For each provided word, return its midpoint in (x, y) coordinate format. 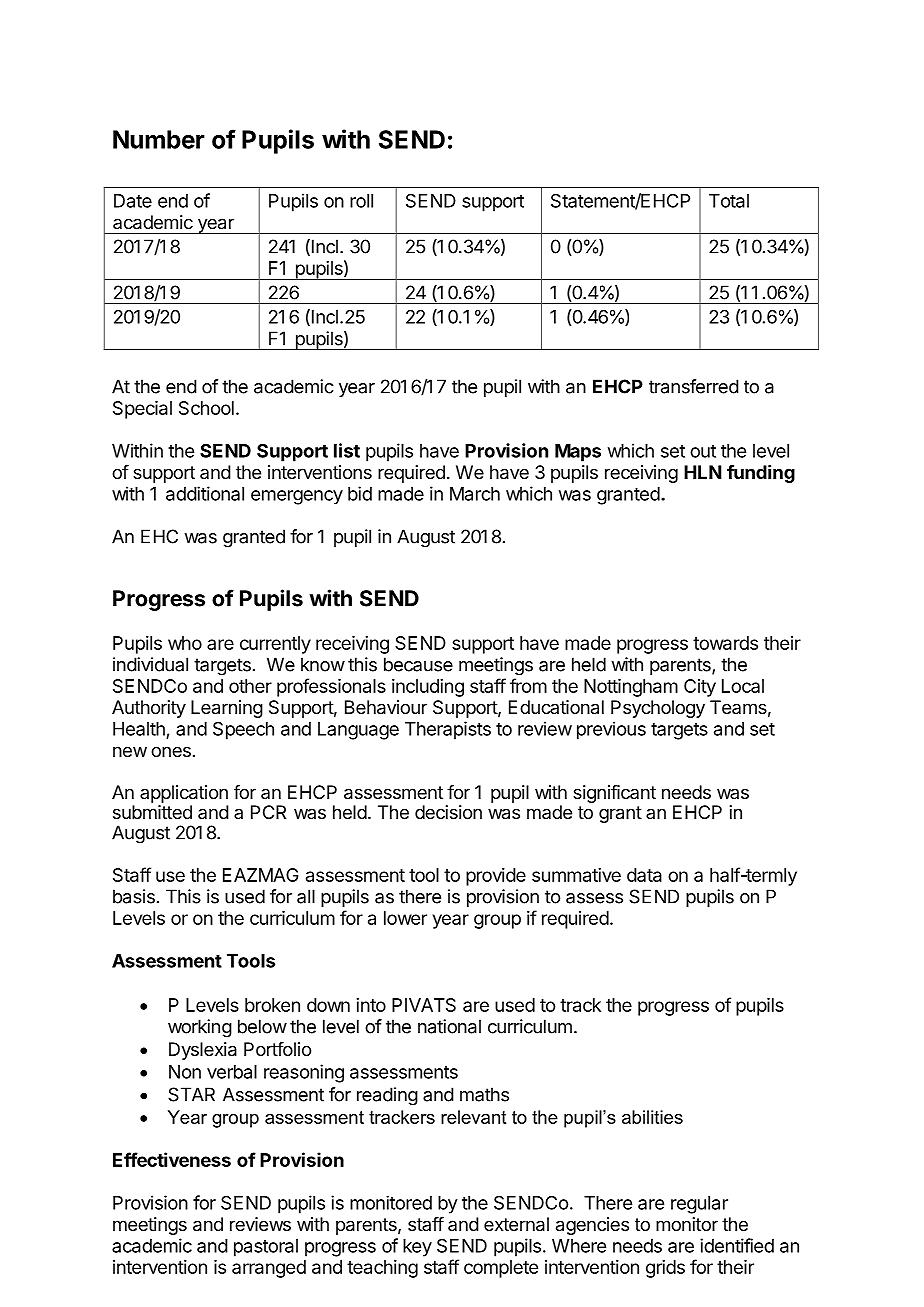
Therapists (448, 730)
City (700, 688)
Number (159, 139)
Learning (227, 709)
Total (729, 201)
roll (361, 201)
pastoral (266, 1248)
